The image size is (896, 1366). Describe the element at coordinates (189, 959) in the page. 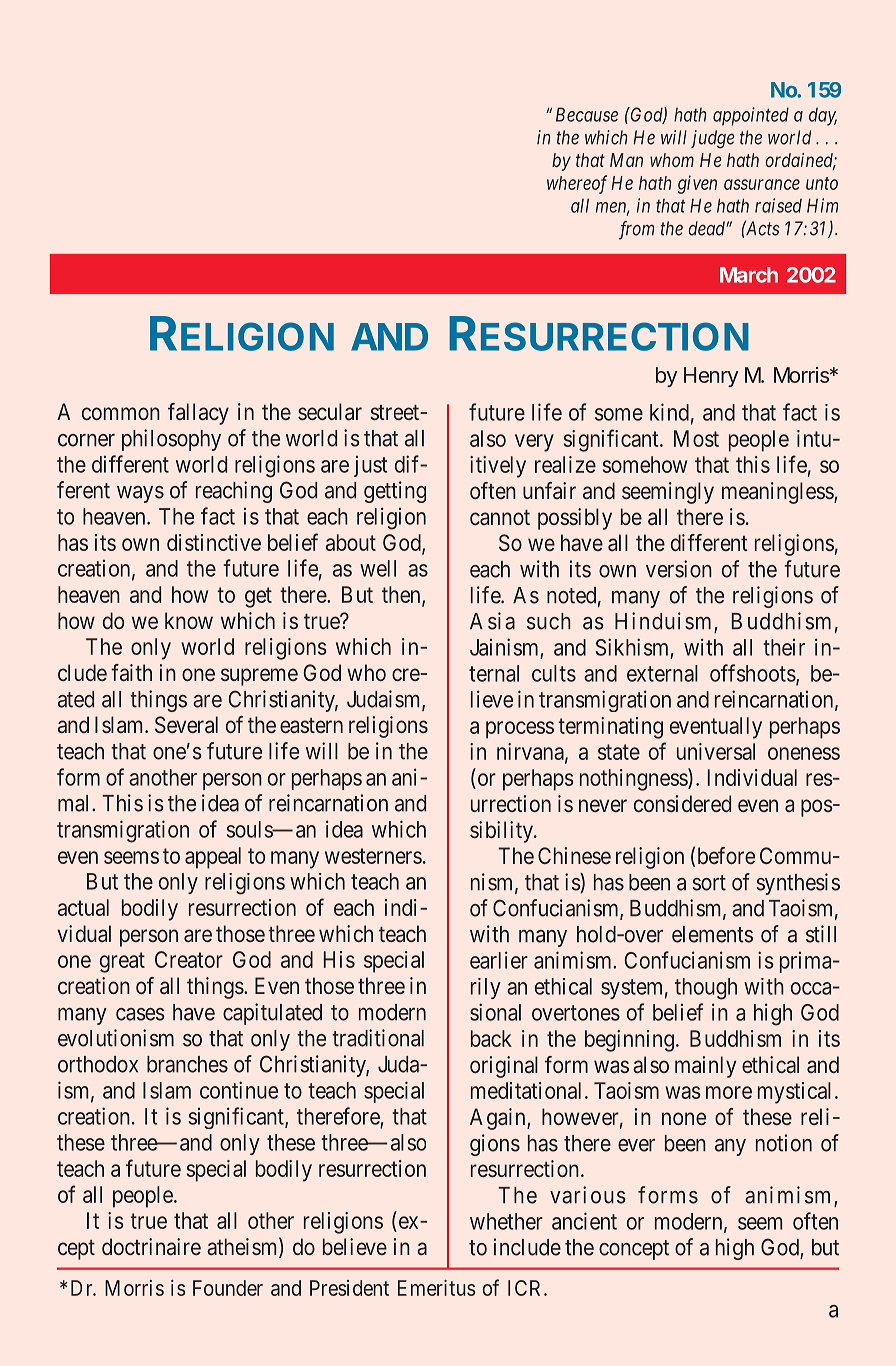

I see `Creator` at that location.
